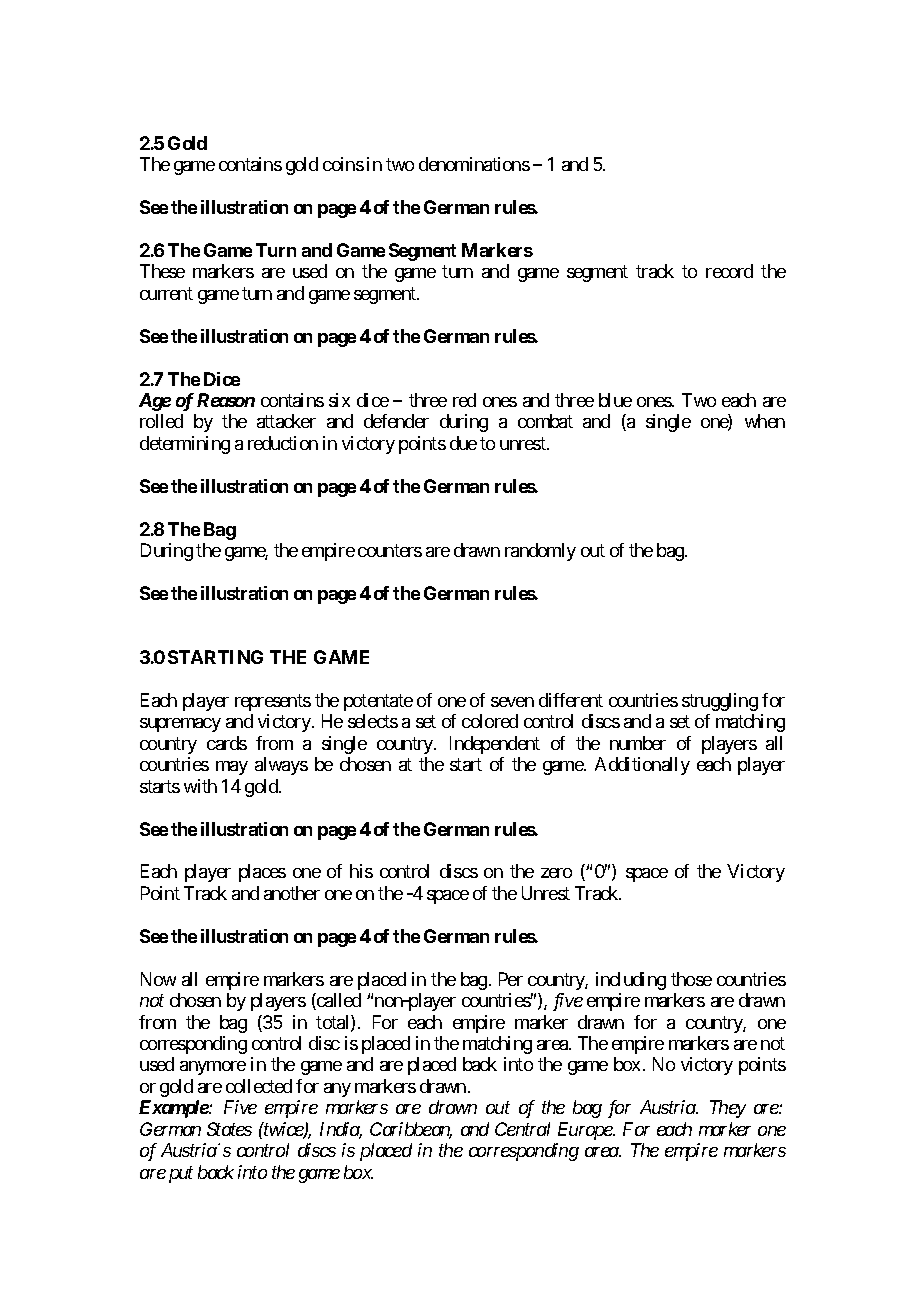  What do you see at coordinates (166, 293) in the screenshot?
I see `current` at bounding box center [166, 293].
